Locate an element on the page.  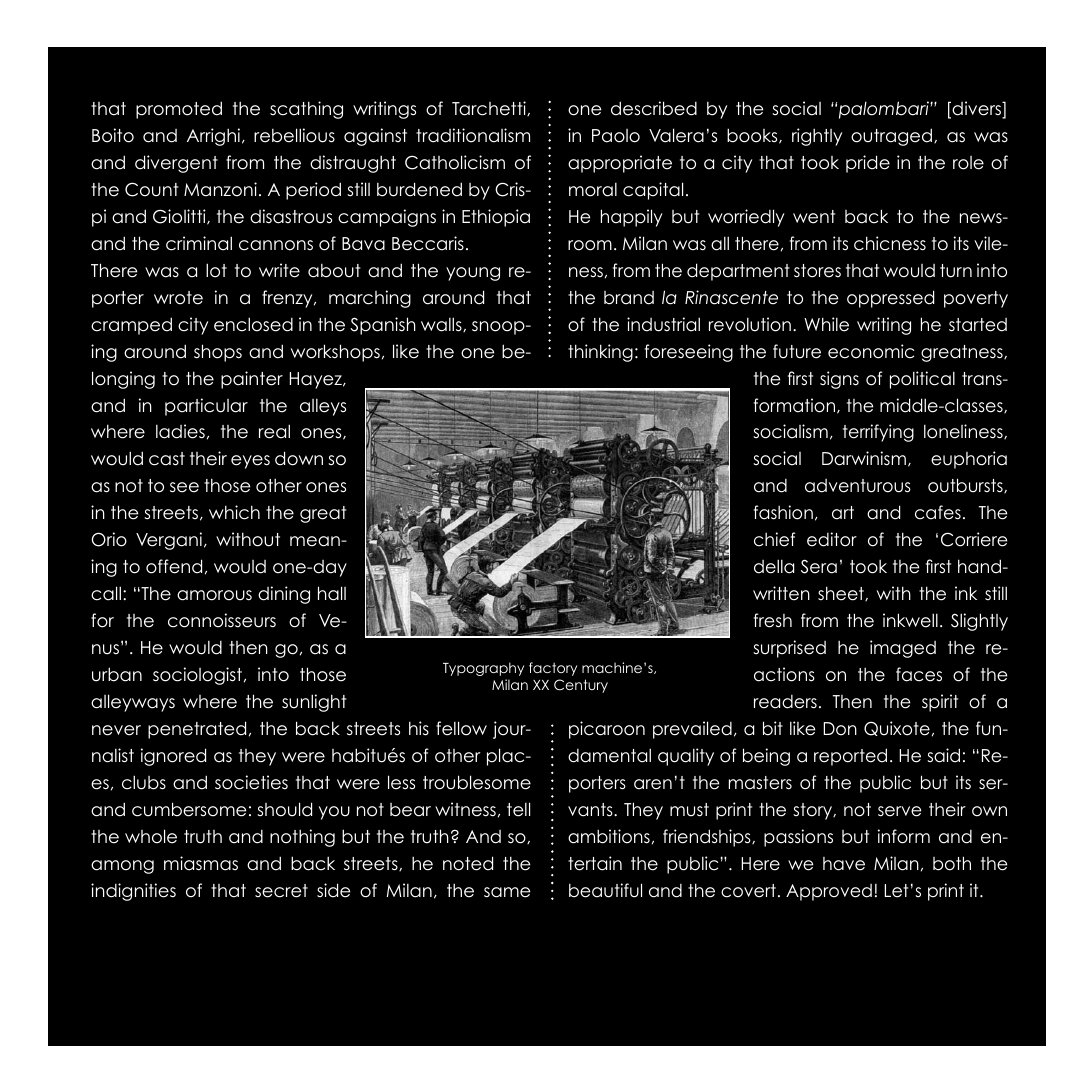
traditionalism is located at coordinates (473, 135).
